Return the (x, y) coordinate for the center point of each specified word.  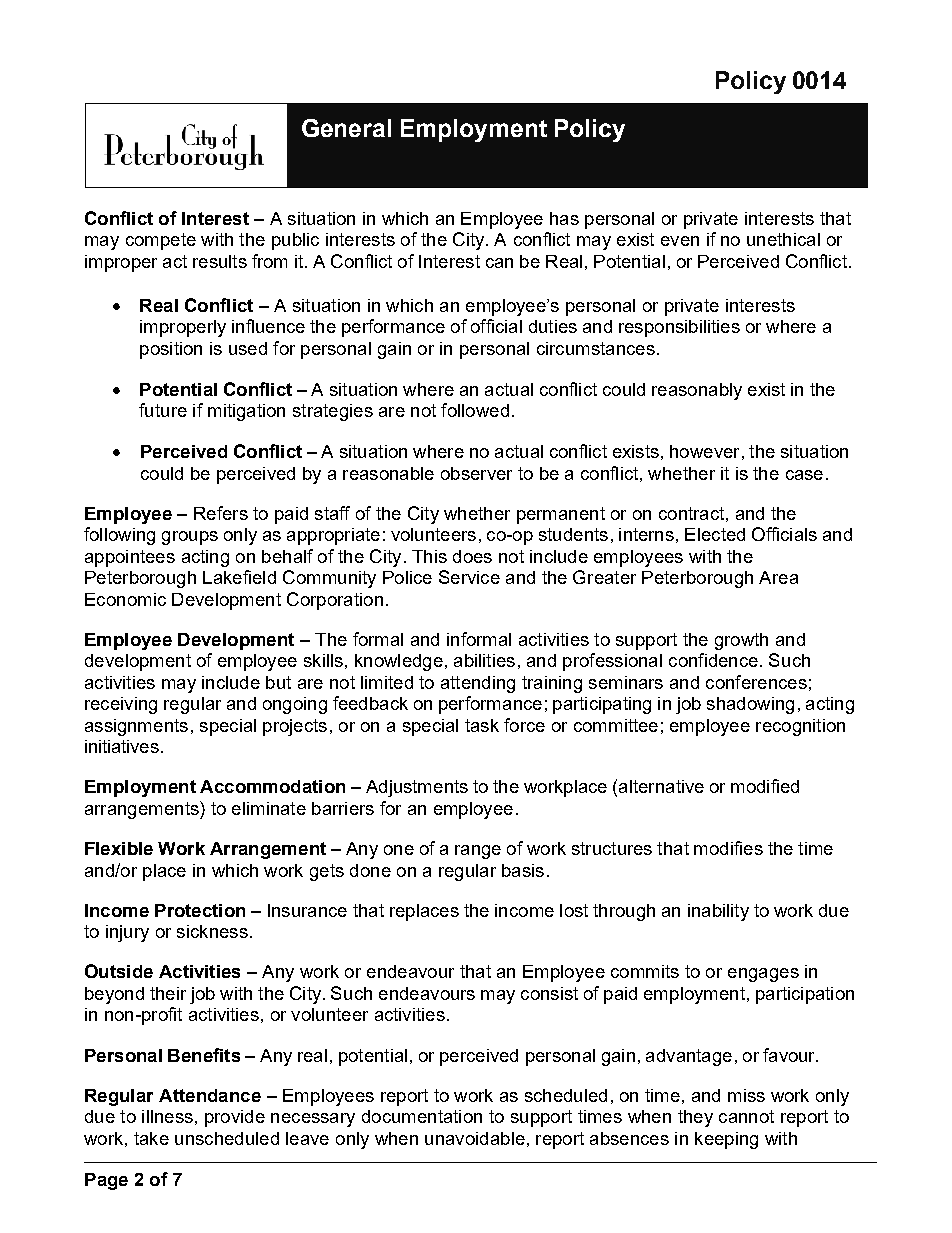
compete (161, 241)
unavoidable (475, 1138)
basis (523, 870)
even (680, 241)
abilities (484, 660)
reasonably (697, 391)
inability (718, 912)
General (346, 128)
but (278, 682)
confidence (713, 660)
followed (475, 410)
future (163, 410)
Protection (200, 910)
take (151, 1138)
